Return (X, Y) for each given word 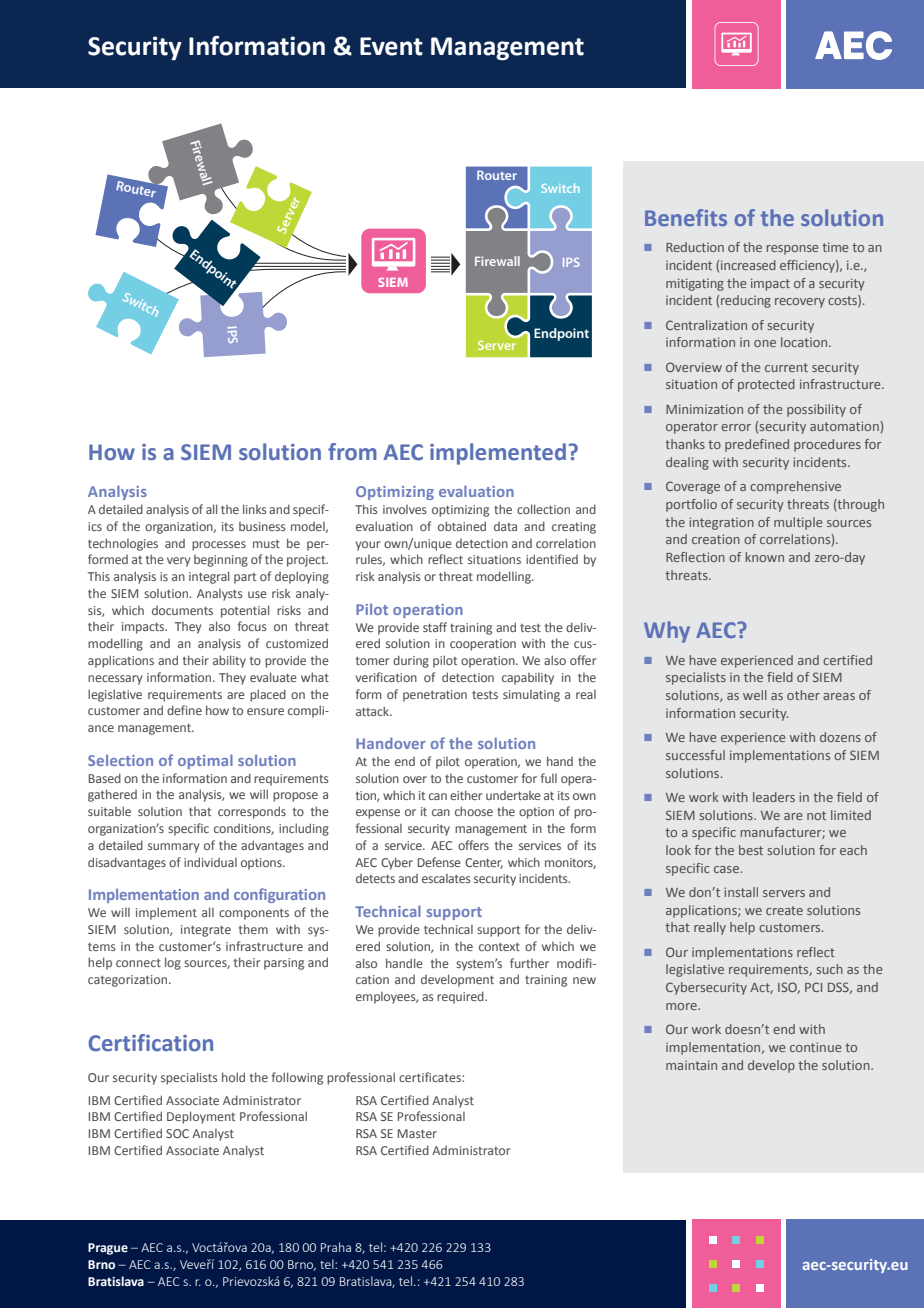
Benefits (686, 217)
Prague (108, 1249)
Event (391, 46)
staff (435, 627)
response (793, 250)
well (755, 695)
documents (182, 610)
